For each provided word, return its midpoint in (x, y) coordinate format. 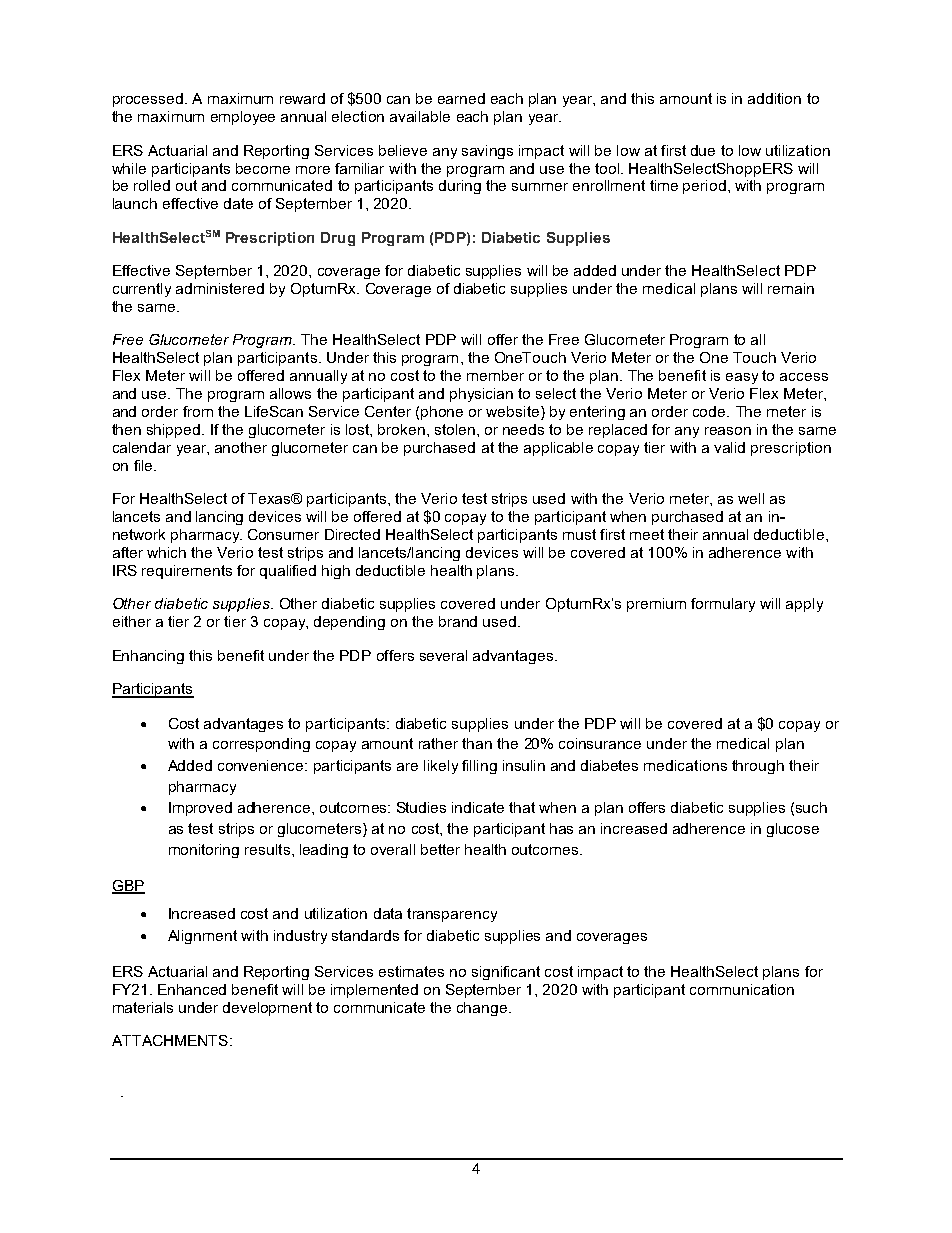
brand (458, 621)
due (703, 150)
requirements (187, 572)
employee (243, 118)
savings (487, 152)
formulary (723, 605)
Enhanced (192, 989)
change (482, 1009)
